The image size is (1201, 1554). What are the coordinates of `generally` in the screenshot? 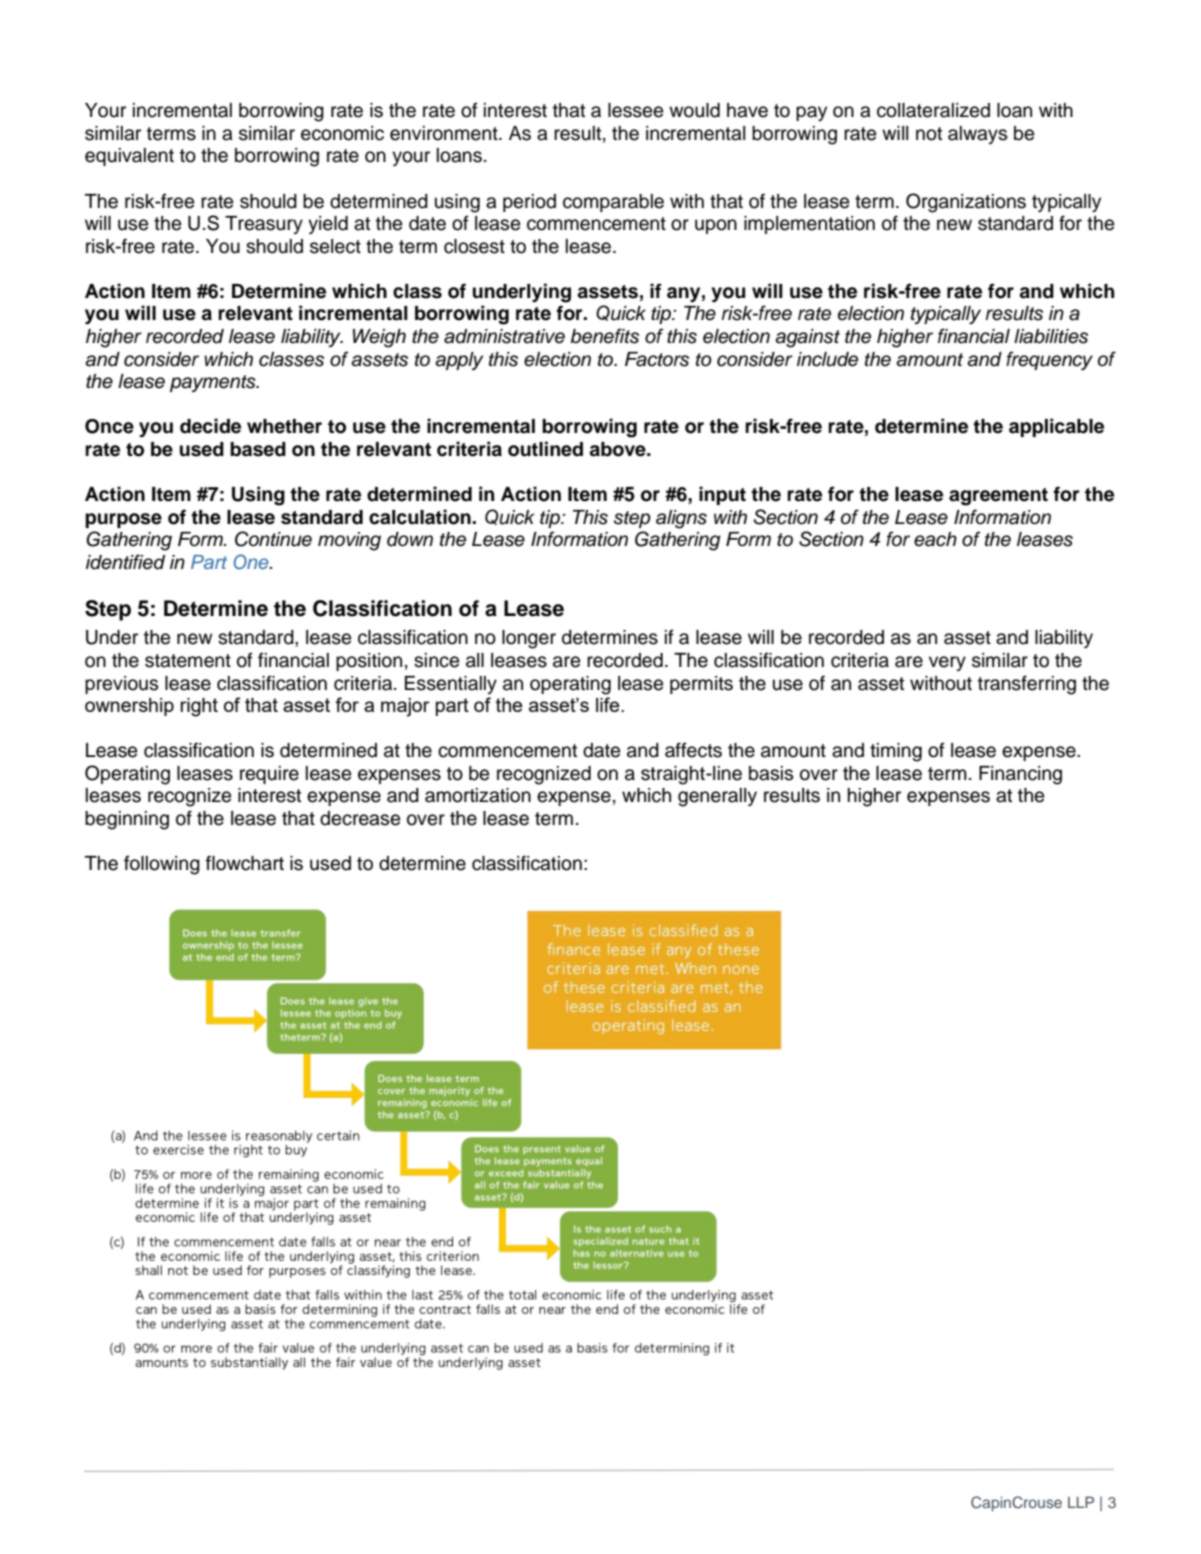 It's located at (717, 797).
